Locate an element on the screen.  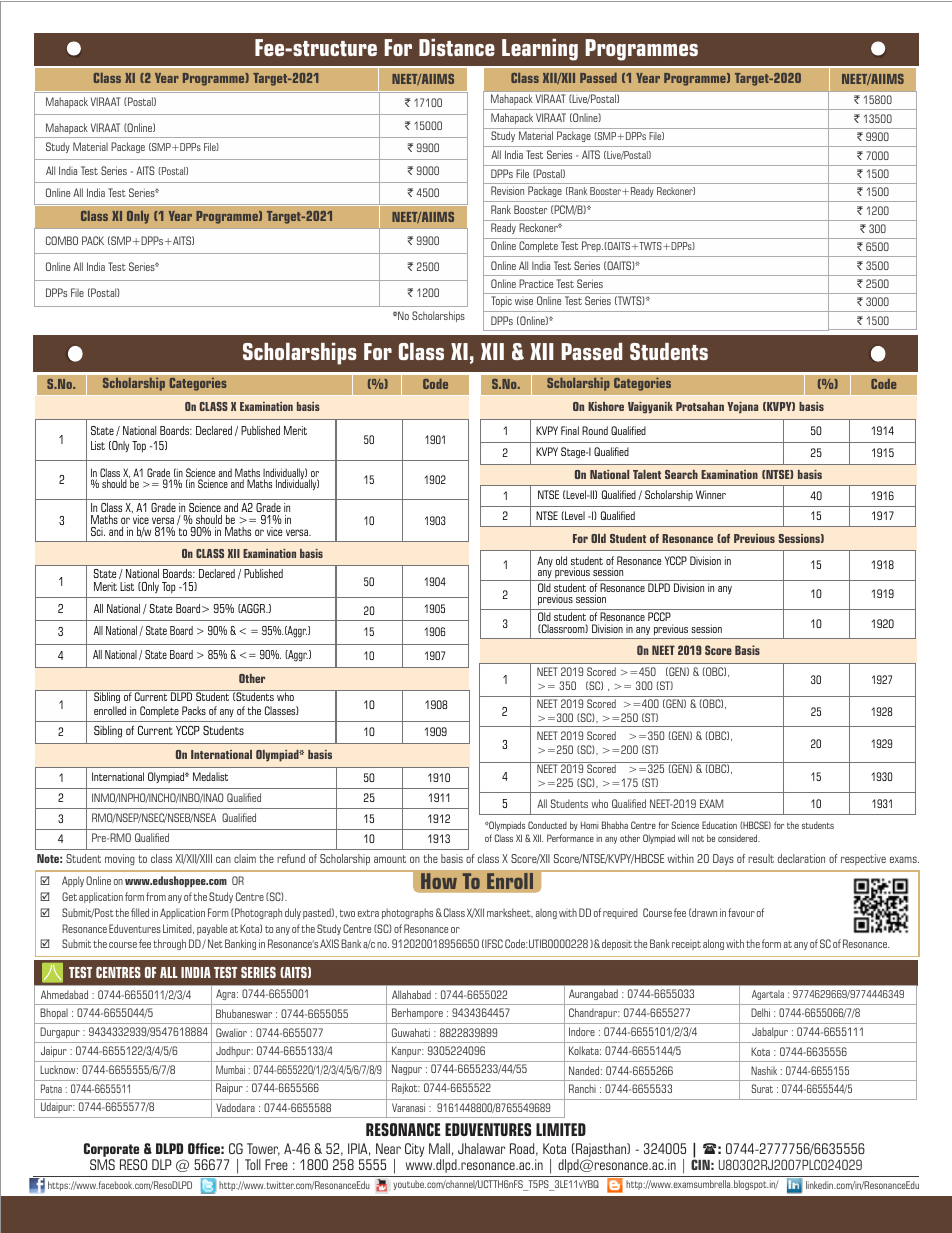
moving is located at coordinates (120, 860).
